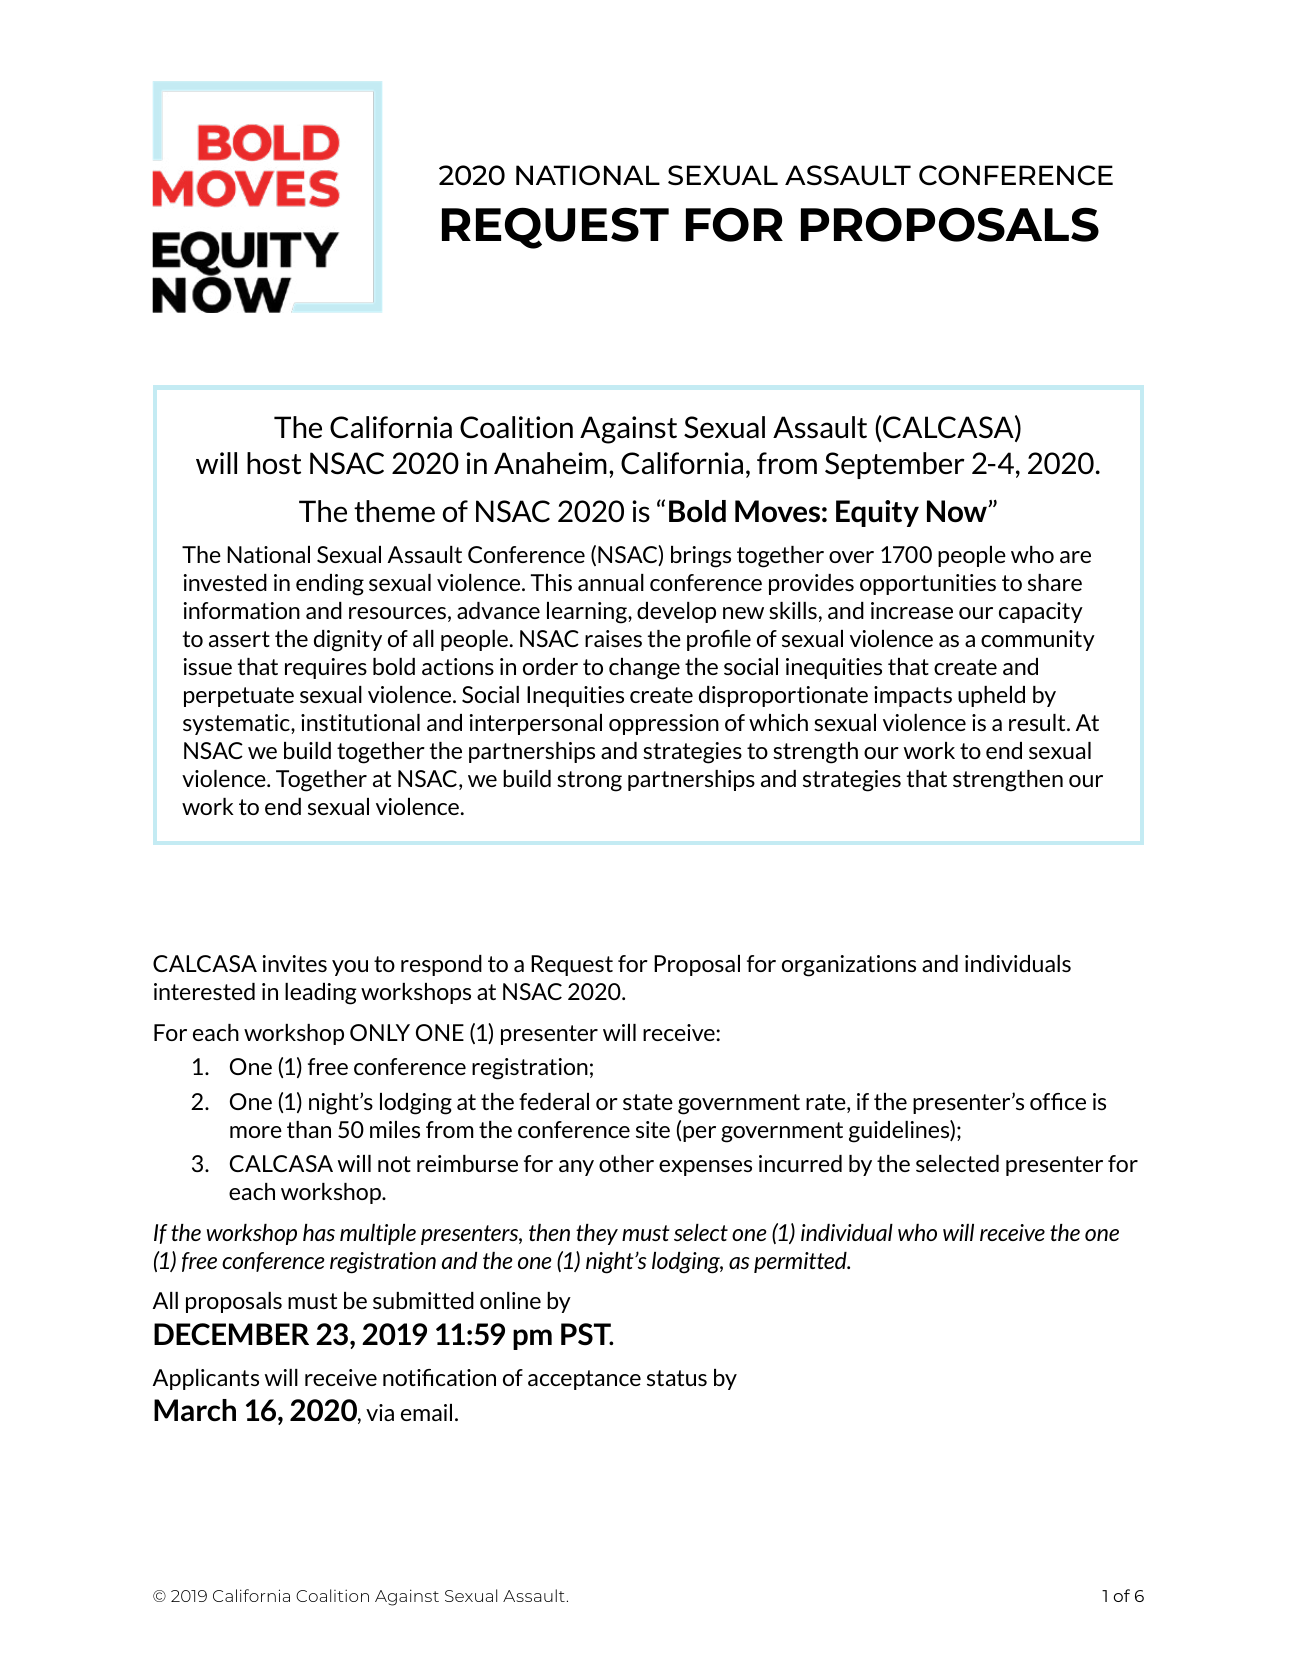 This screenshot has height=1679, width=1297. I want to click on organizations, so click(849, 966).
